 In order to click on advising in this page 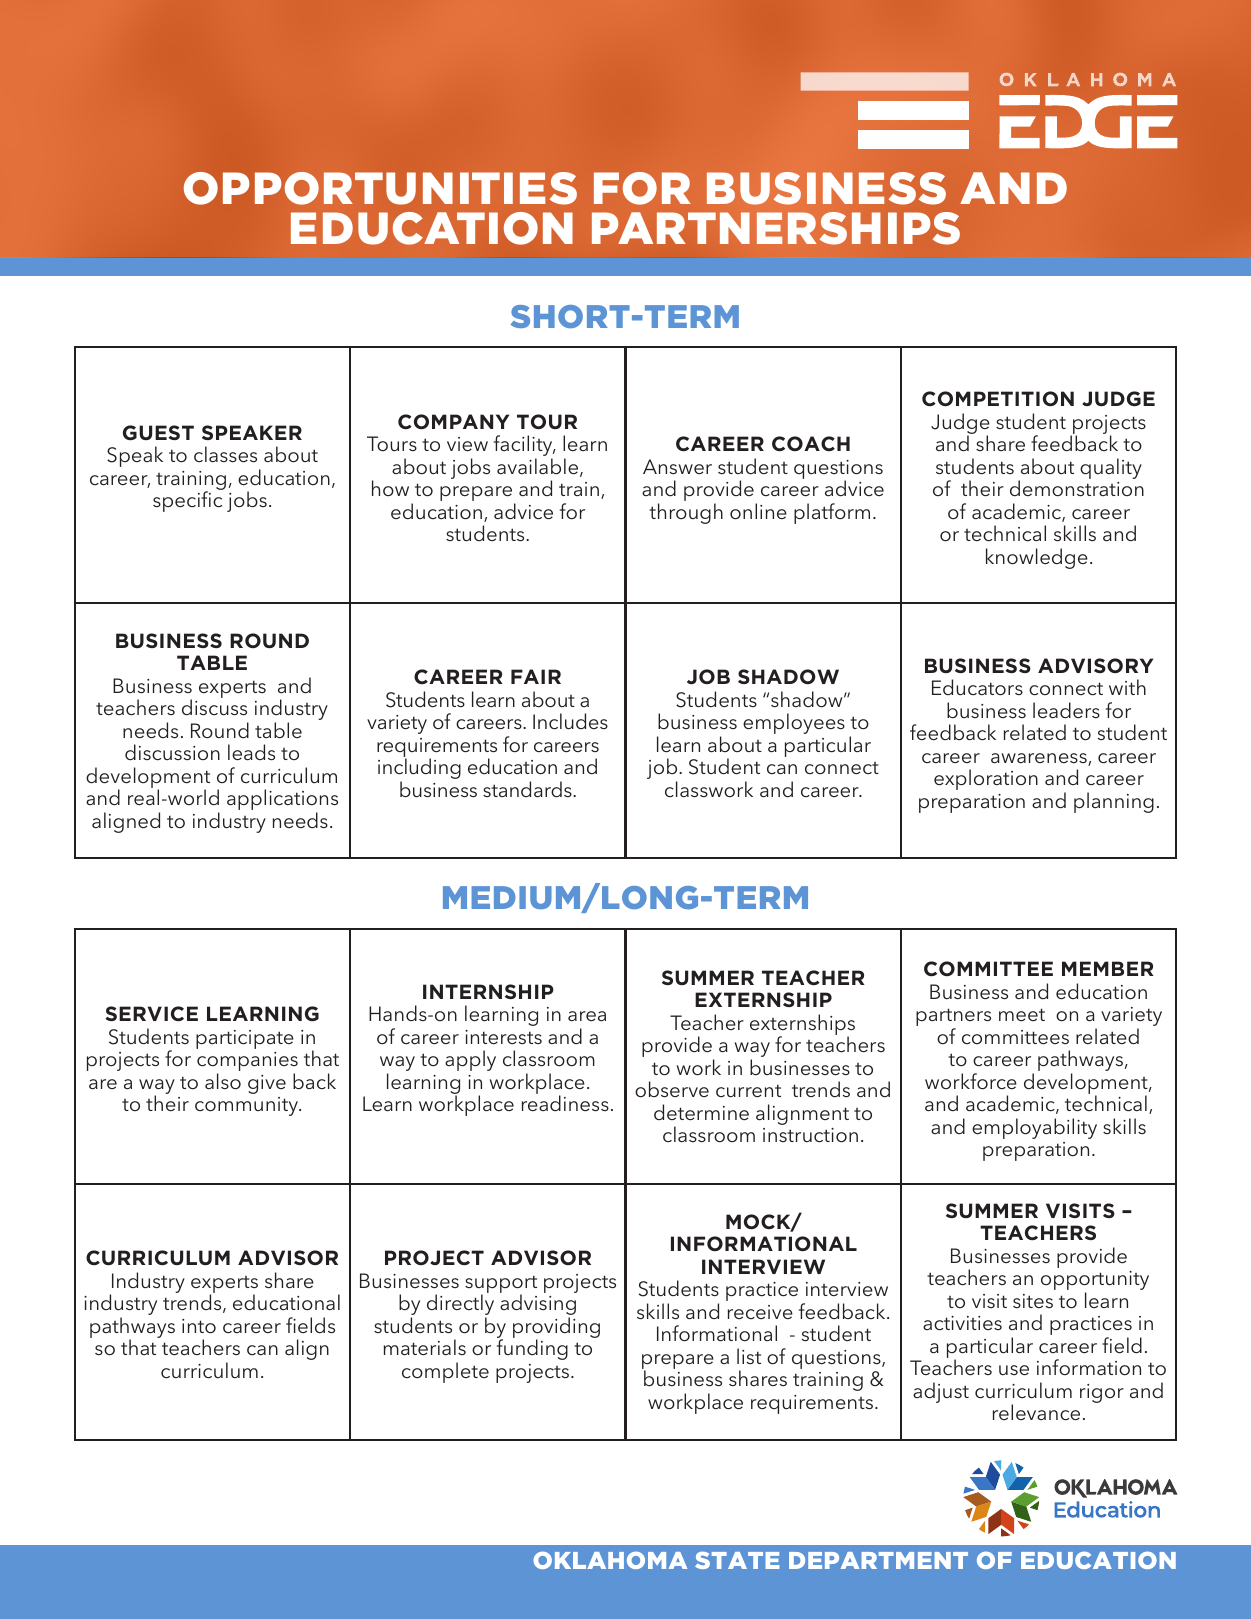, I will do `click(538, 1306)`.
